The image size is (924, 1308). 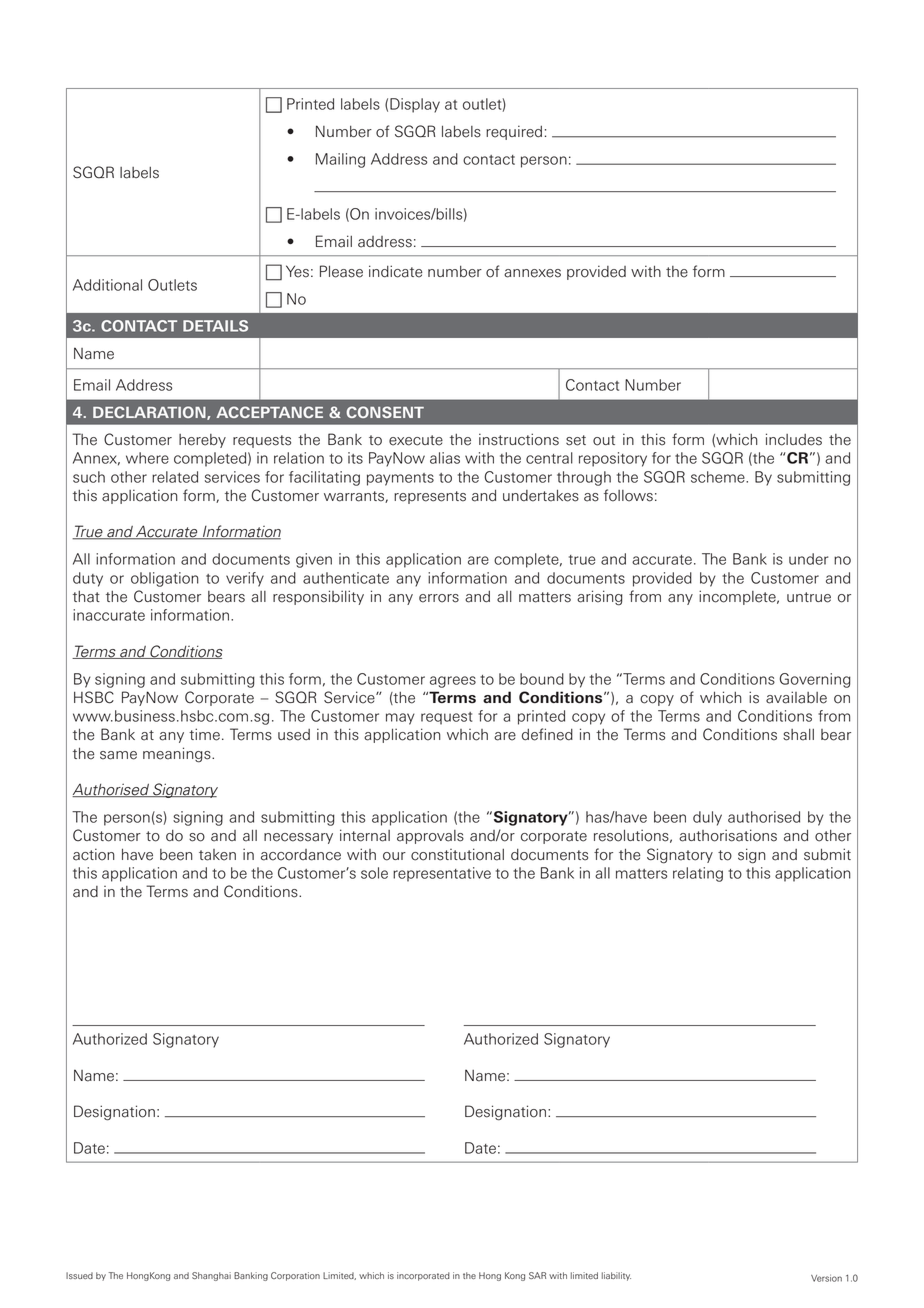 I want to click on Mailing, so click(x=340, y=160).
